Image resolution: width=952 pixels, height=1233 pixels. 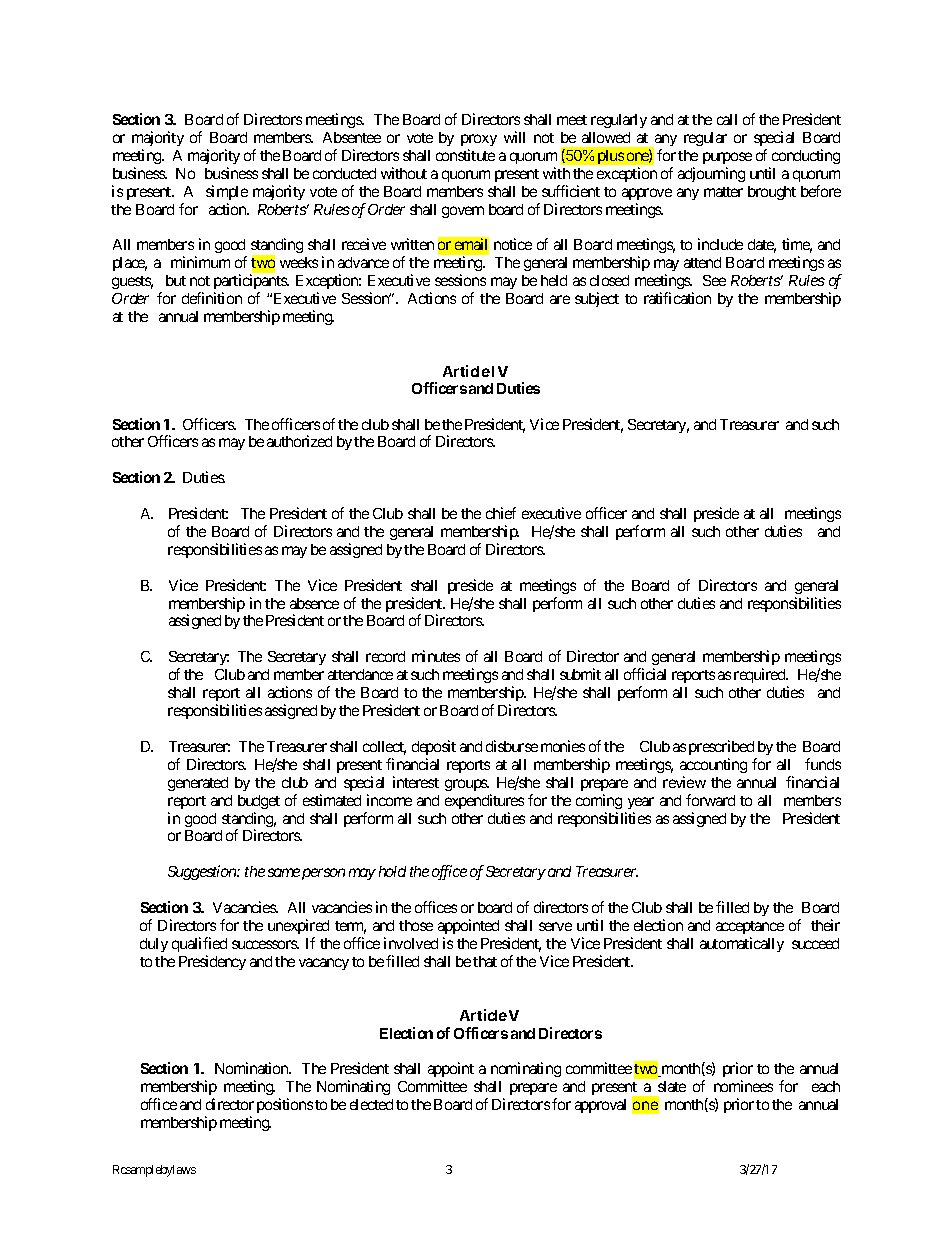 I want to click on approval, so click(x=600, y=1106).
